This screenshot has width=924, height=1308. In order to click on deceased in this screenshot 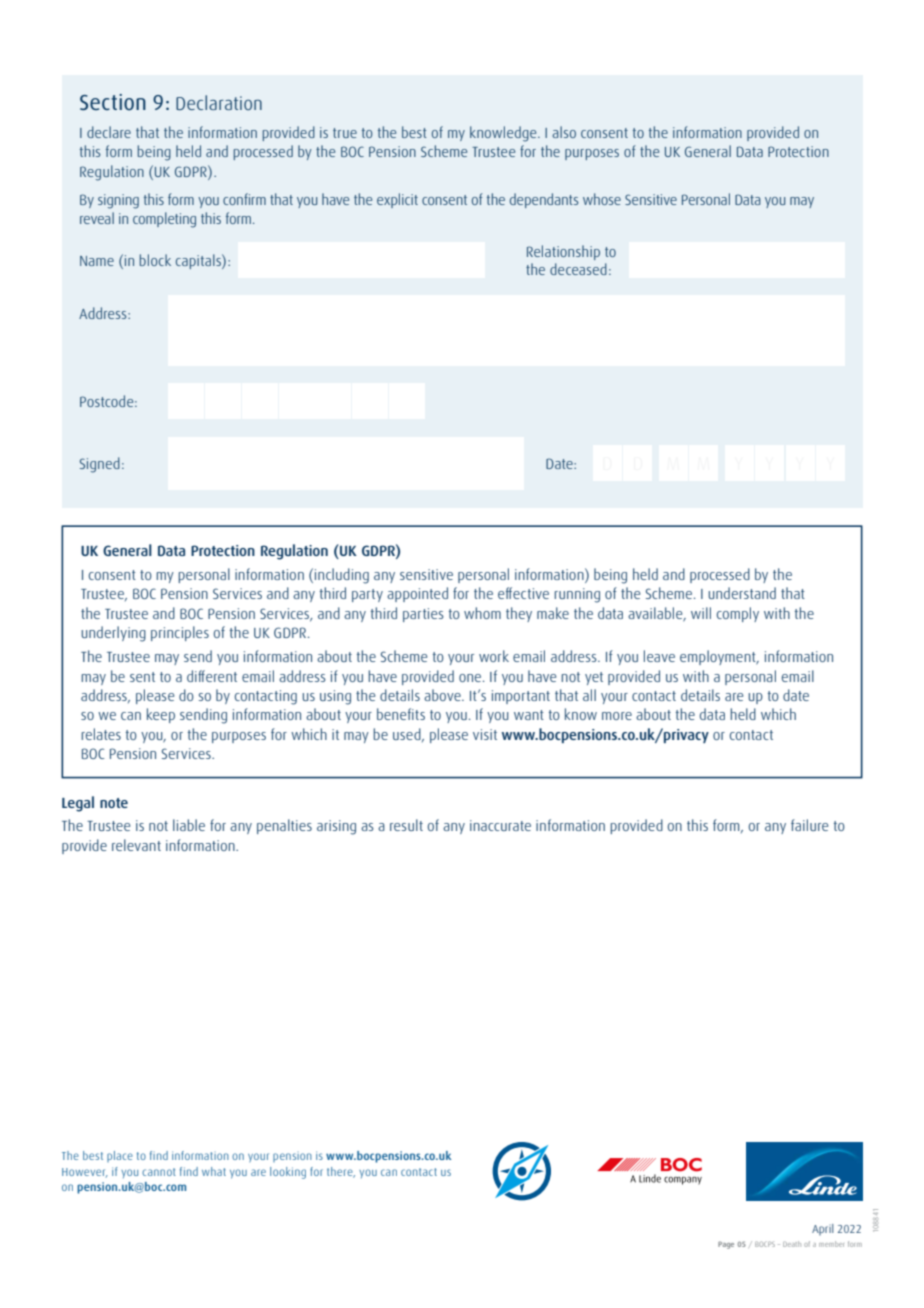, I will do `click(578, 269)`.
